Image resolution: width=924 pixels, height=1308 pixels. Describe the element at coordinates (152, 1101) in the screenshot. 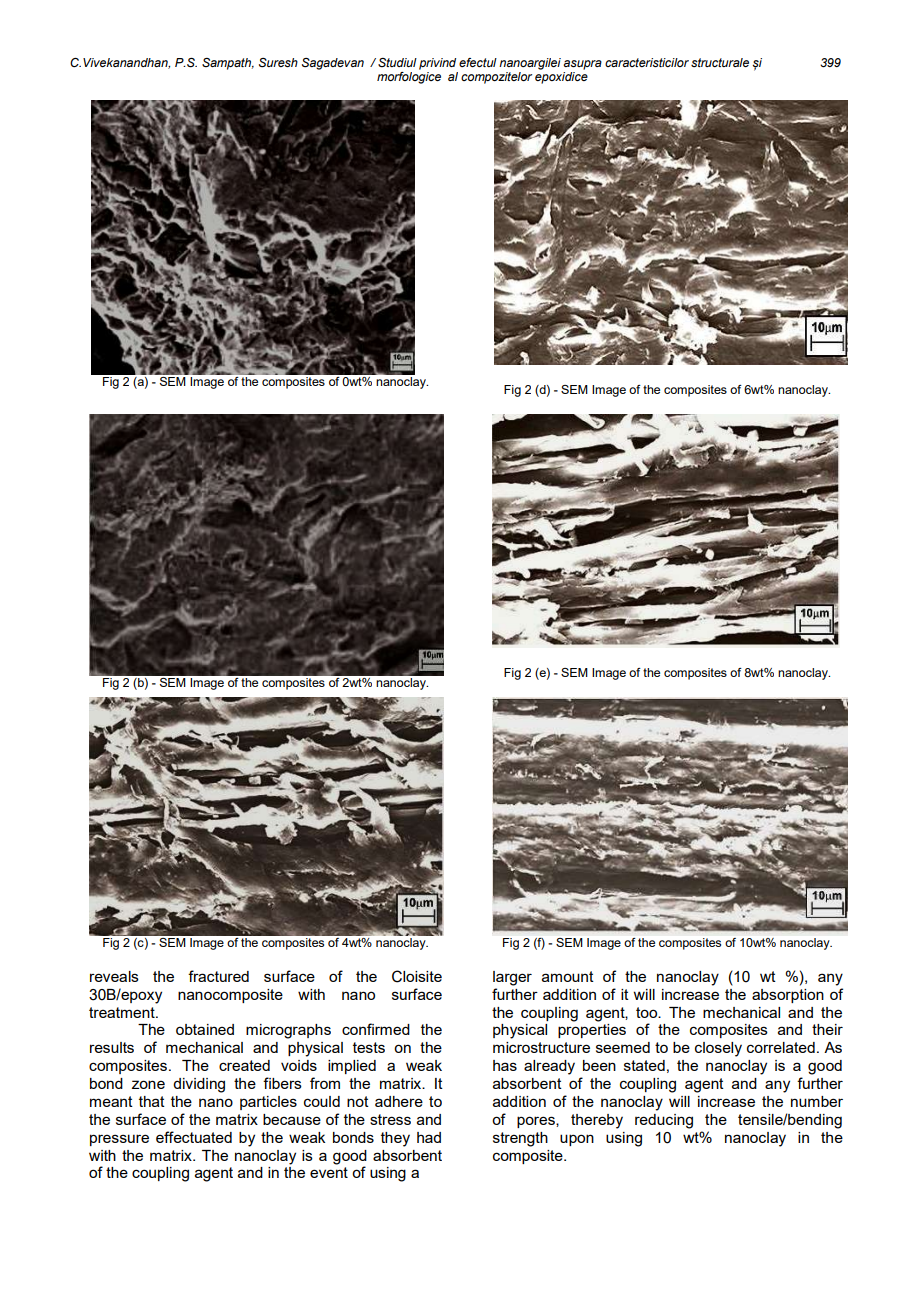

I see `that` at that location.
